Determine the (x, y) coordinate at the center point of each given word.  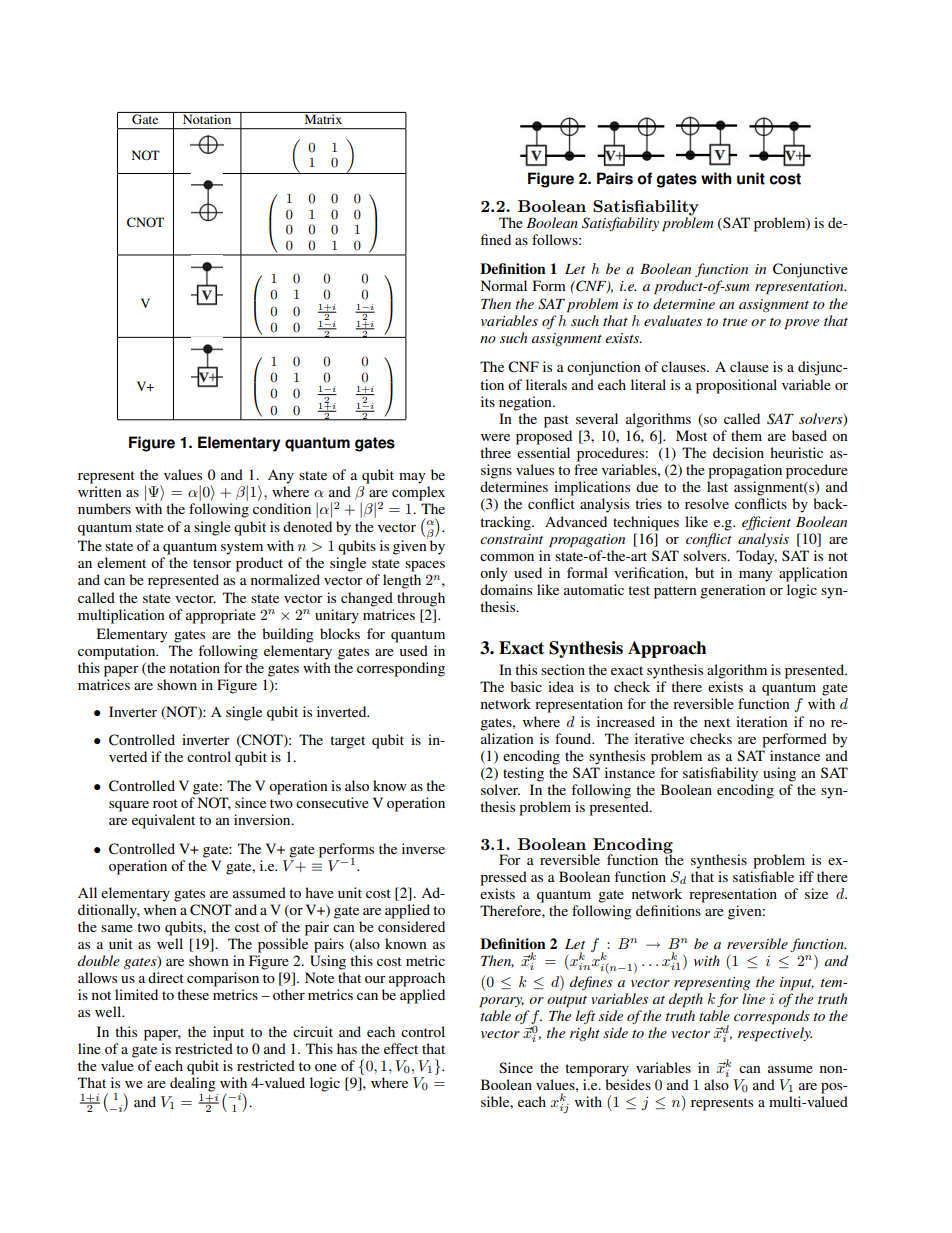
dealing (193, 1084)
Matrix (323, 118)
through (421, 599)
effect (401, 1048)
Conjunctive (810, 270)
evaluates (673, 320)
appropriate (221, 616)
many (755, 576)
